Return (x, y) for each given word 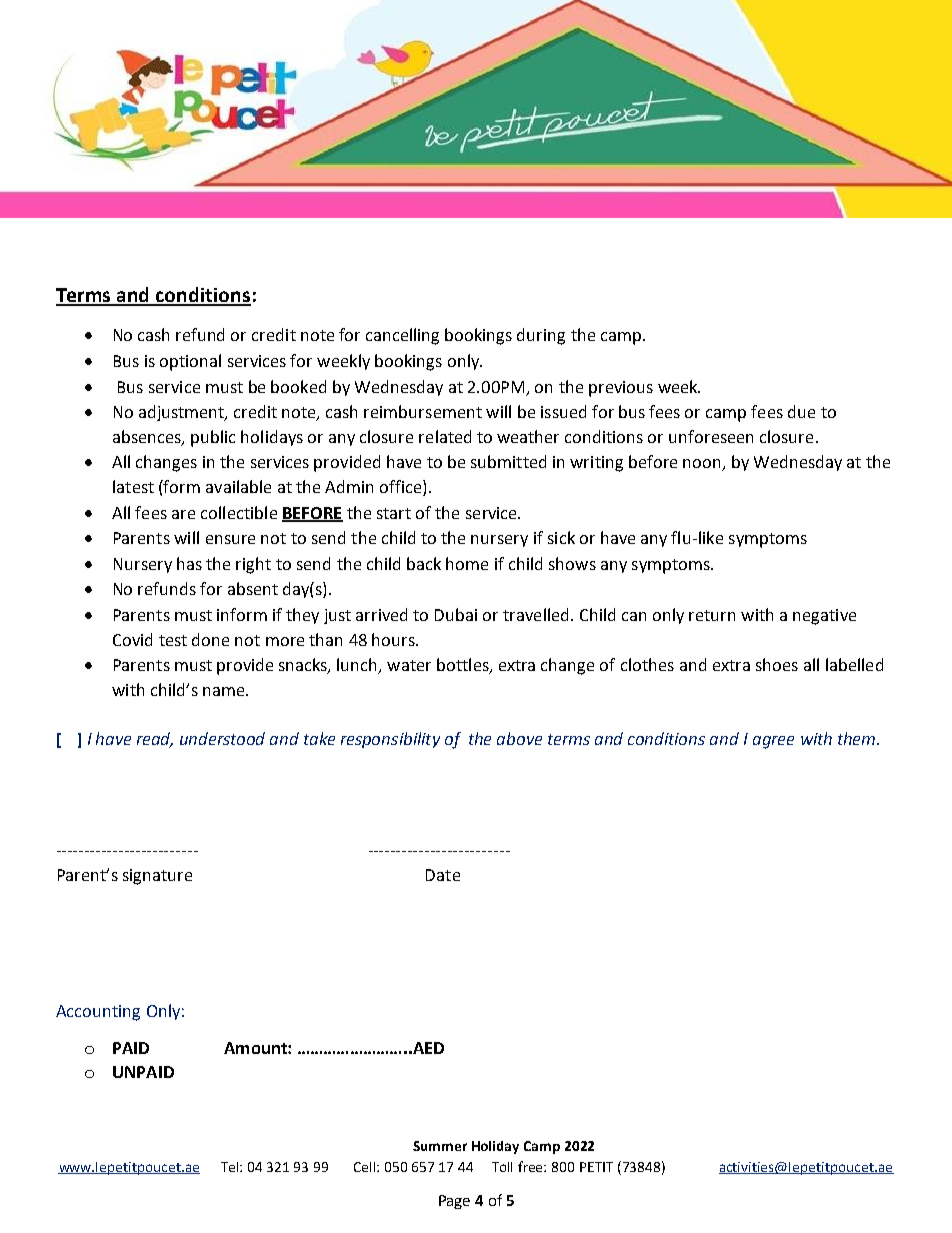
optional (190, 362)
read (155, 740)
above (519, 738)
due (801, 411)
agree (773, 742)
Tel (231, 1167)
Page (454, 1202)
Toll (502, 1167)
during (541, 336)
